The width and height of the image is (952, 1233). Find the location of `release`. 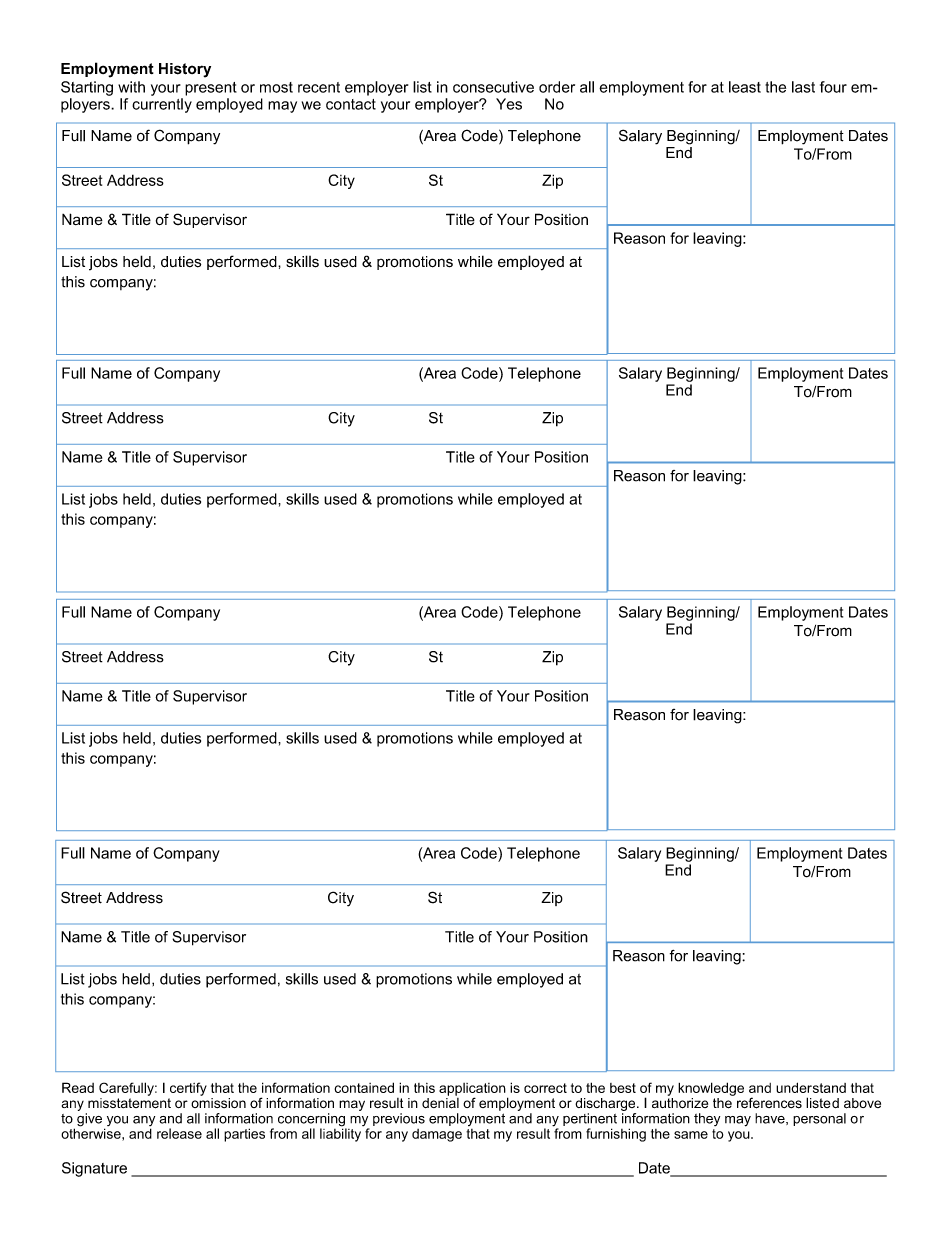

release is located at coordinates (179, 1133).
